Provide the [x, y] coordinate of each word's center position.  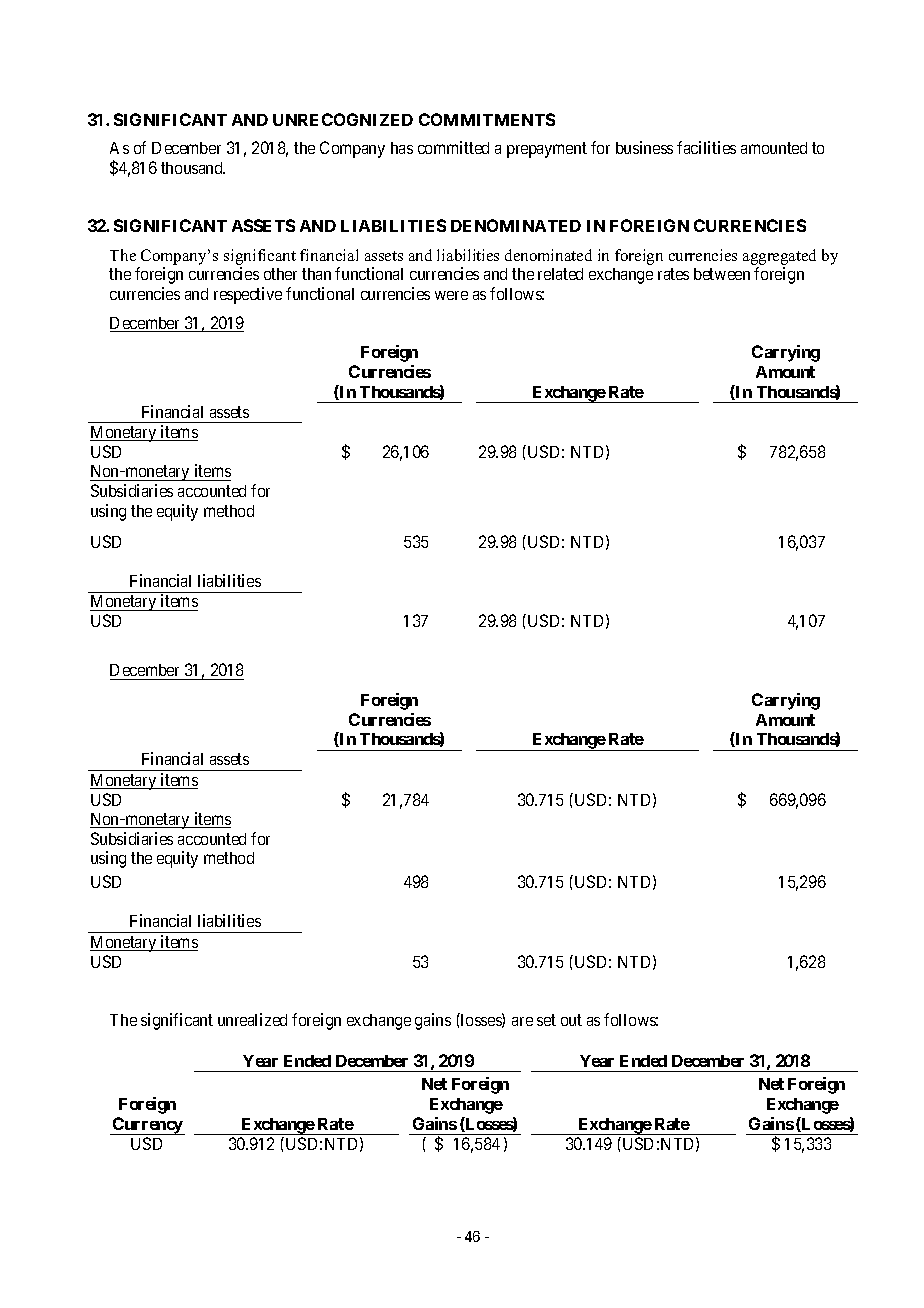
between [722, 274]
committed [453, 147]
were [451, 295]
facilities [706, 147]
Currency [148, 1126]
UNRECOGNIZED [343, 119]
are [522, 1021]
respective [248, 295]
